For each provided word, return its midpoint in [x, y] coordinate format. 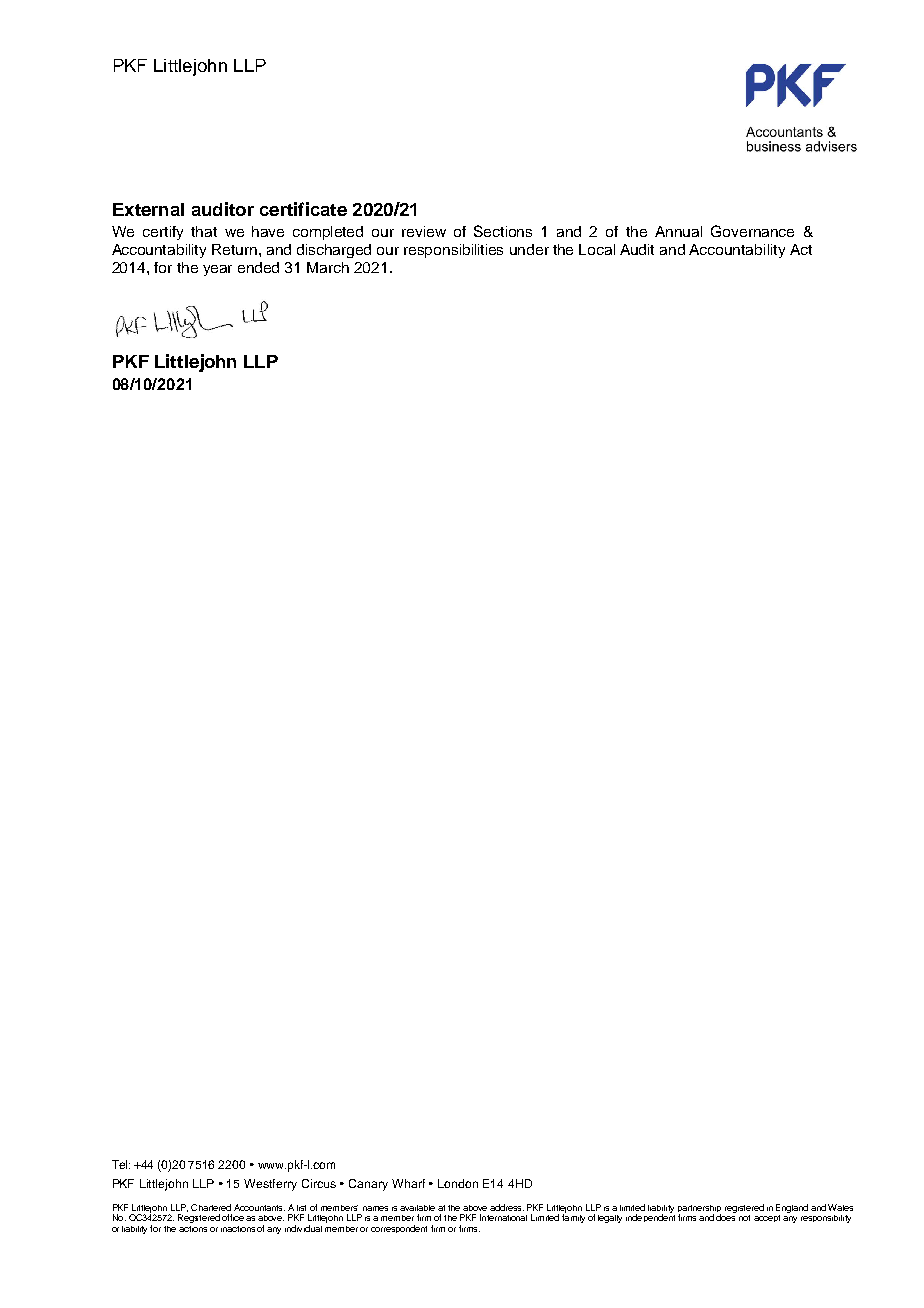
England [792, 1210]
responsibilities [453, 251]
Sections [503, 231]
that [204, 231]
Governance [752, 231]
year [217, 270]
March [328, 267]
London [458, 1183]
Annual [678, 231]
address [507, 1207]
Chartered [211, 1207]
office [233, 1217]
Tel [121, 1164]
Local [597, 249]
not [744, 1218]
